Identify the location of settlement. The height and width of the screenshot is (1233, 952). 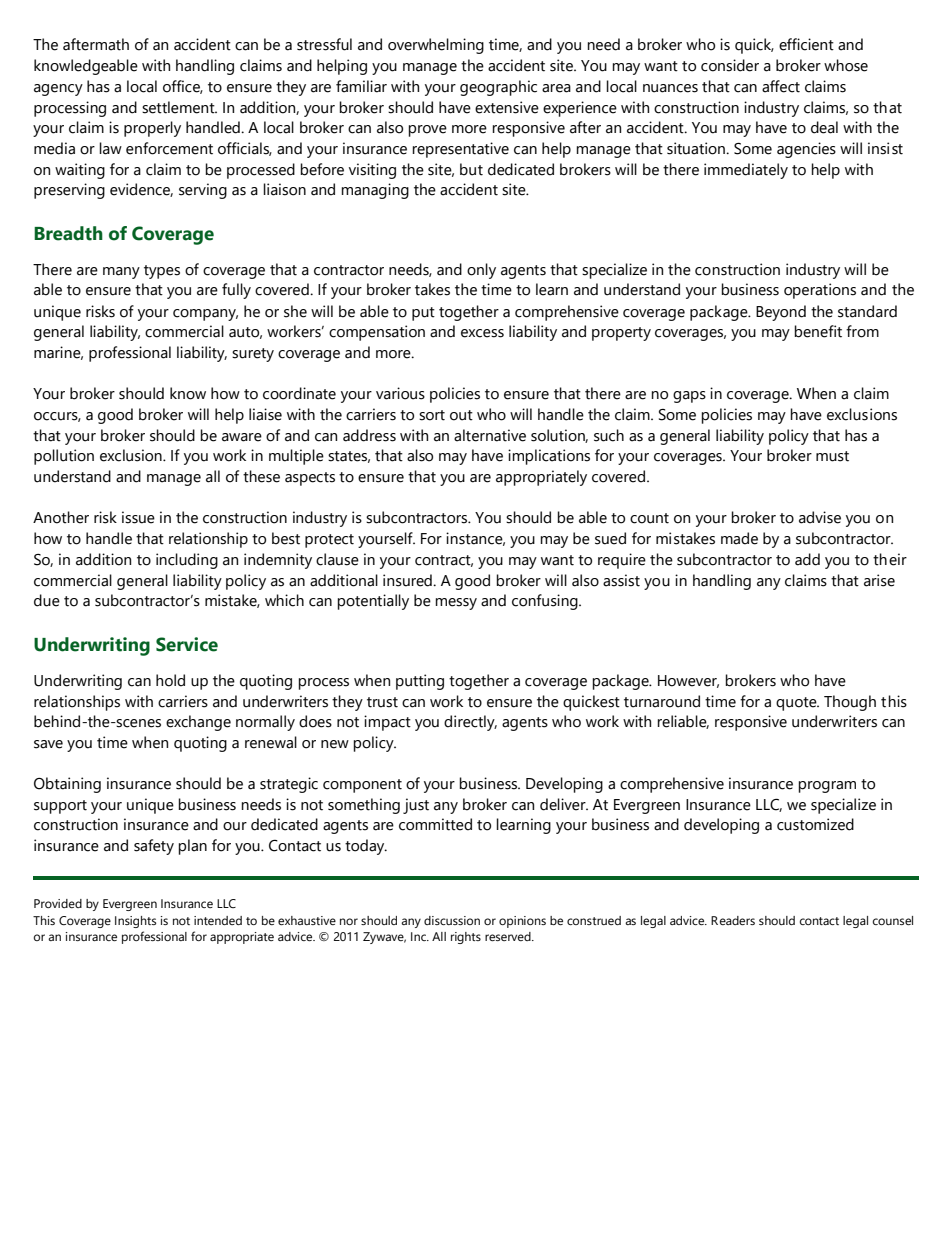
(179, 107).
